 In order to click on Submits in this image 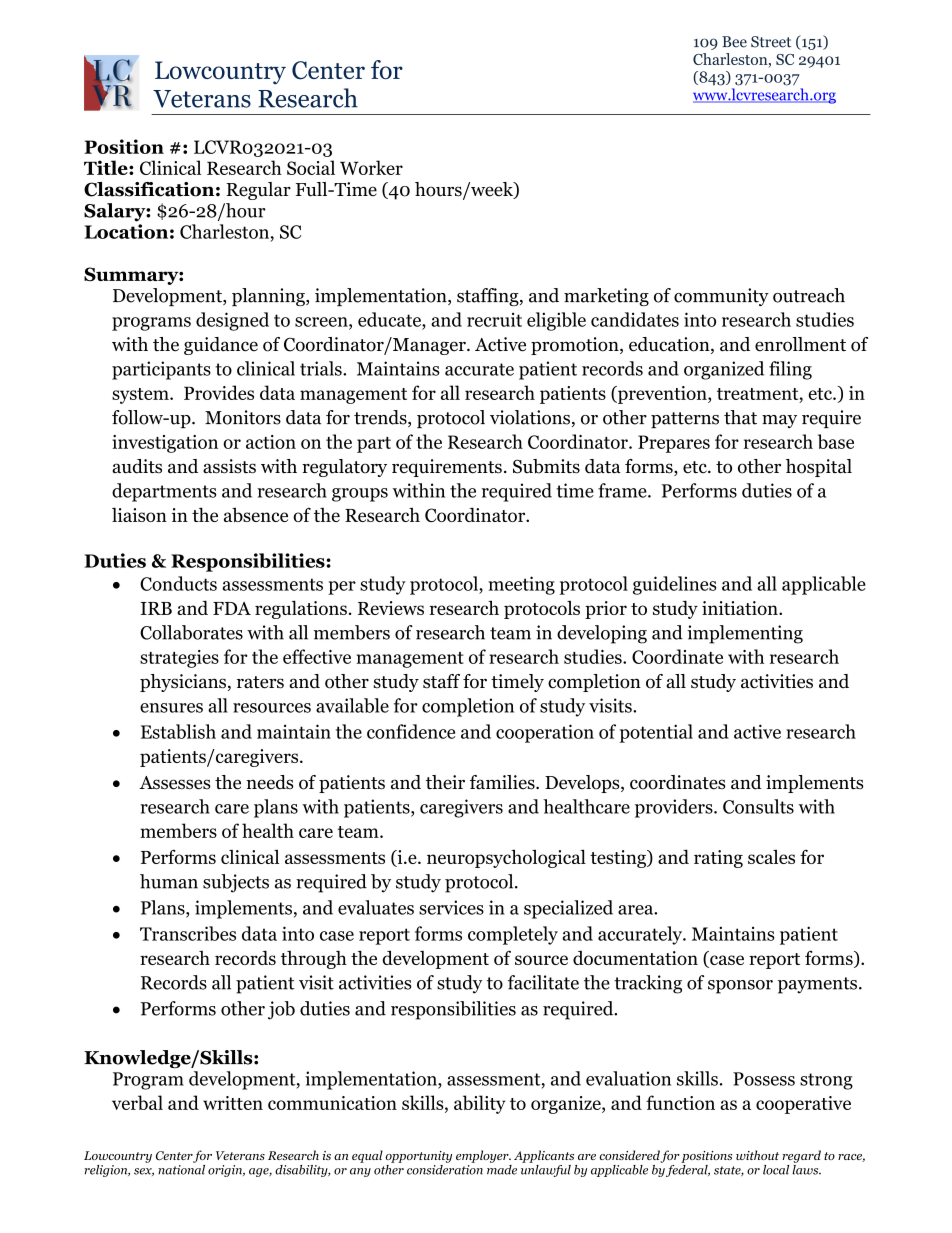, I will do `click(546, 466)`.
